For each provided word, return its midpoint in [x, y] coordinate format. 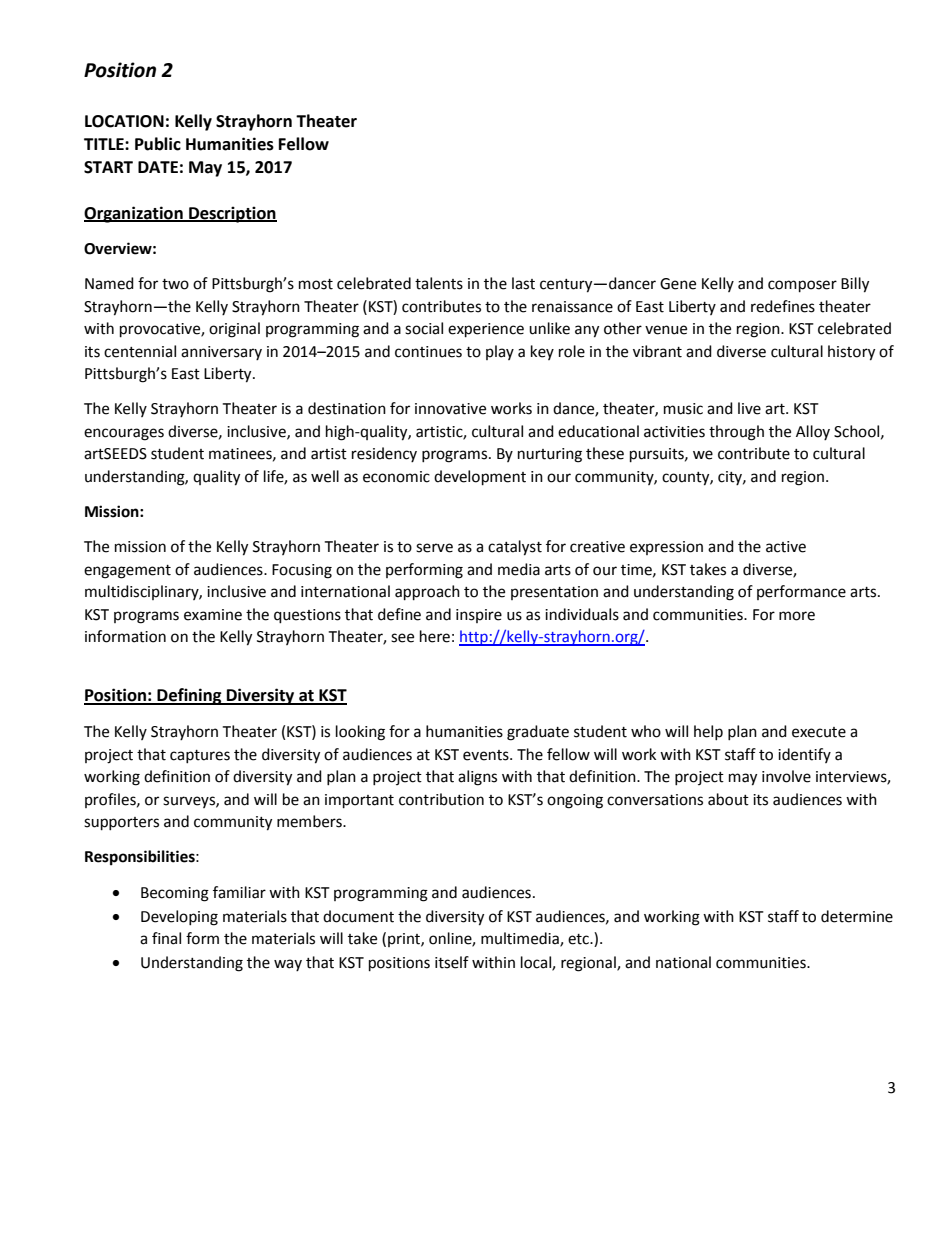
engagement [127, 572]
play [500, 352]
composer [802, 286]
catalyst [515, 548]
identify [804, 755]
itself [452, 962]
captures [200, 756]
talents [439, 283]
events [487, 755]
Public [158, 144]
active [786, 547]
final [166, 938]
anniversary [221, 353]
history [851, 353]
